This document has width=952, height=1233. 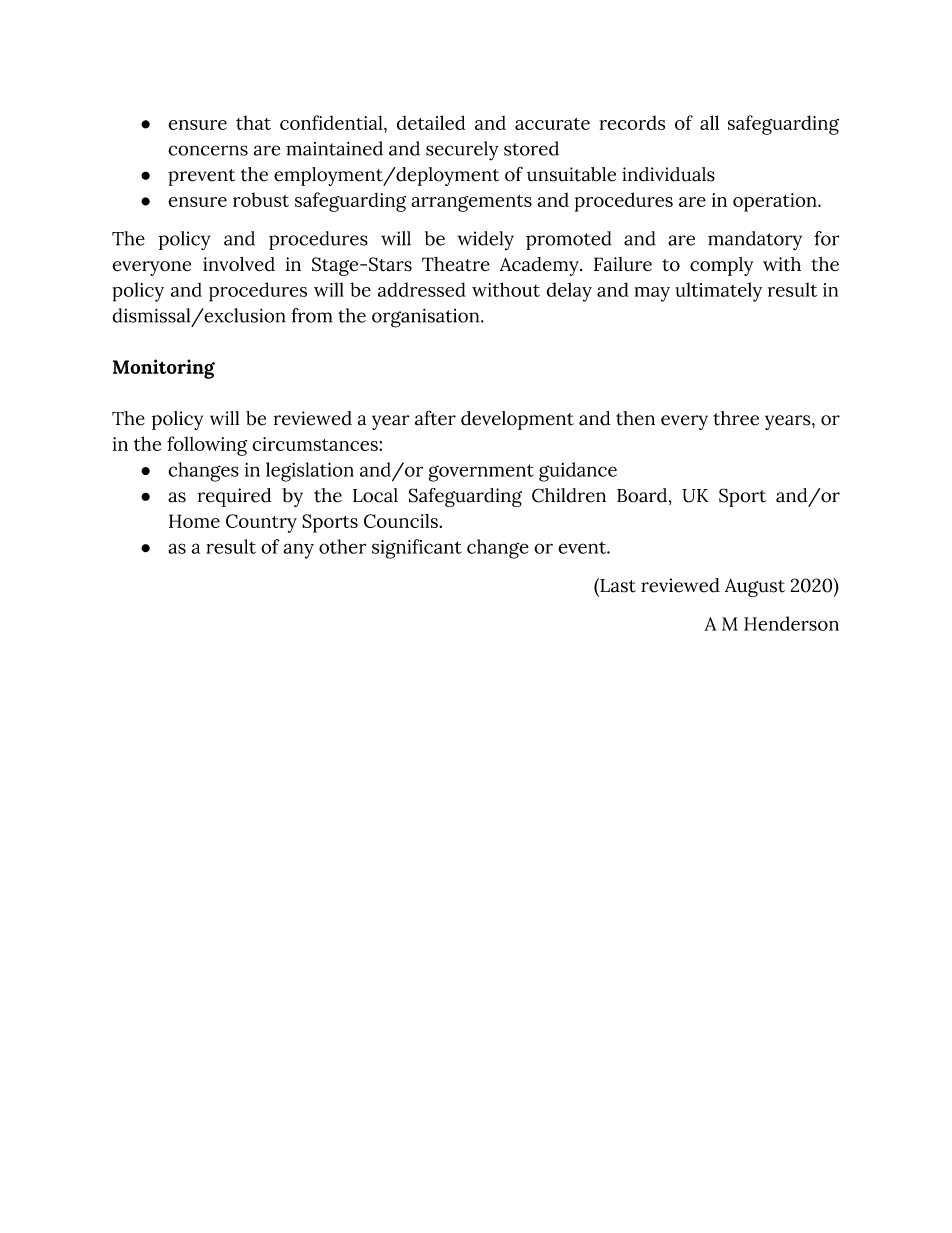 What do you see at coordinates (531, 148) in the document?
I see `stored` at bounding box center [531, 148].
